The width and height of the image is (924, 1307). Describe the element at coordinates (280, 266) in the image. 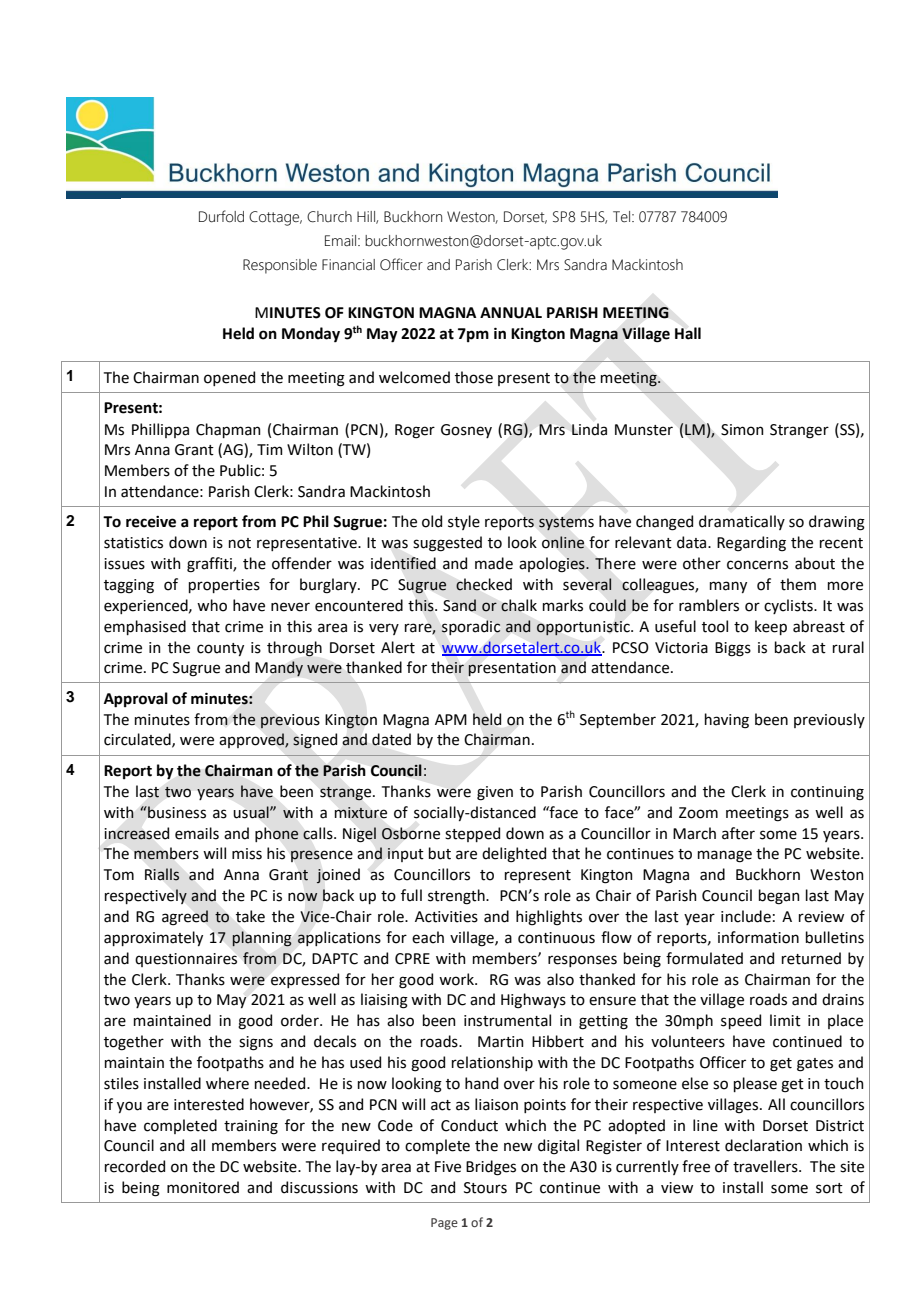

I see `Responsible` at that location.
